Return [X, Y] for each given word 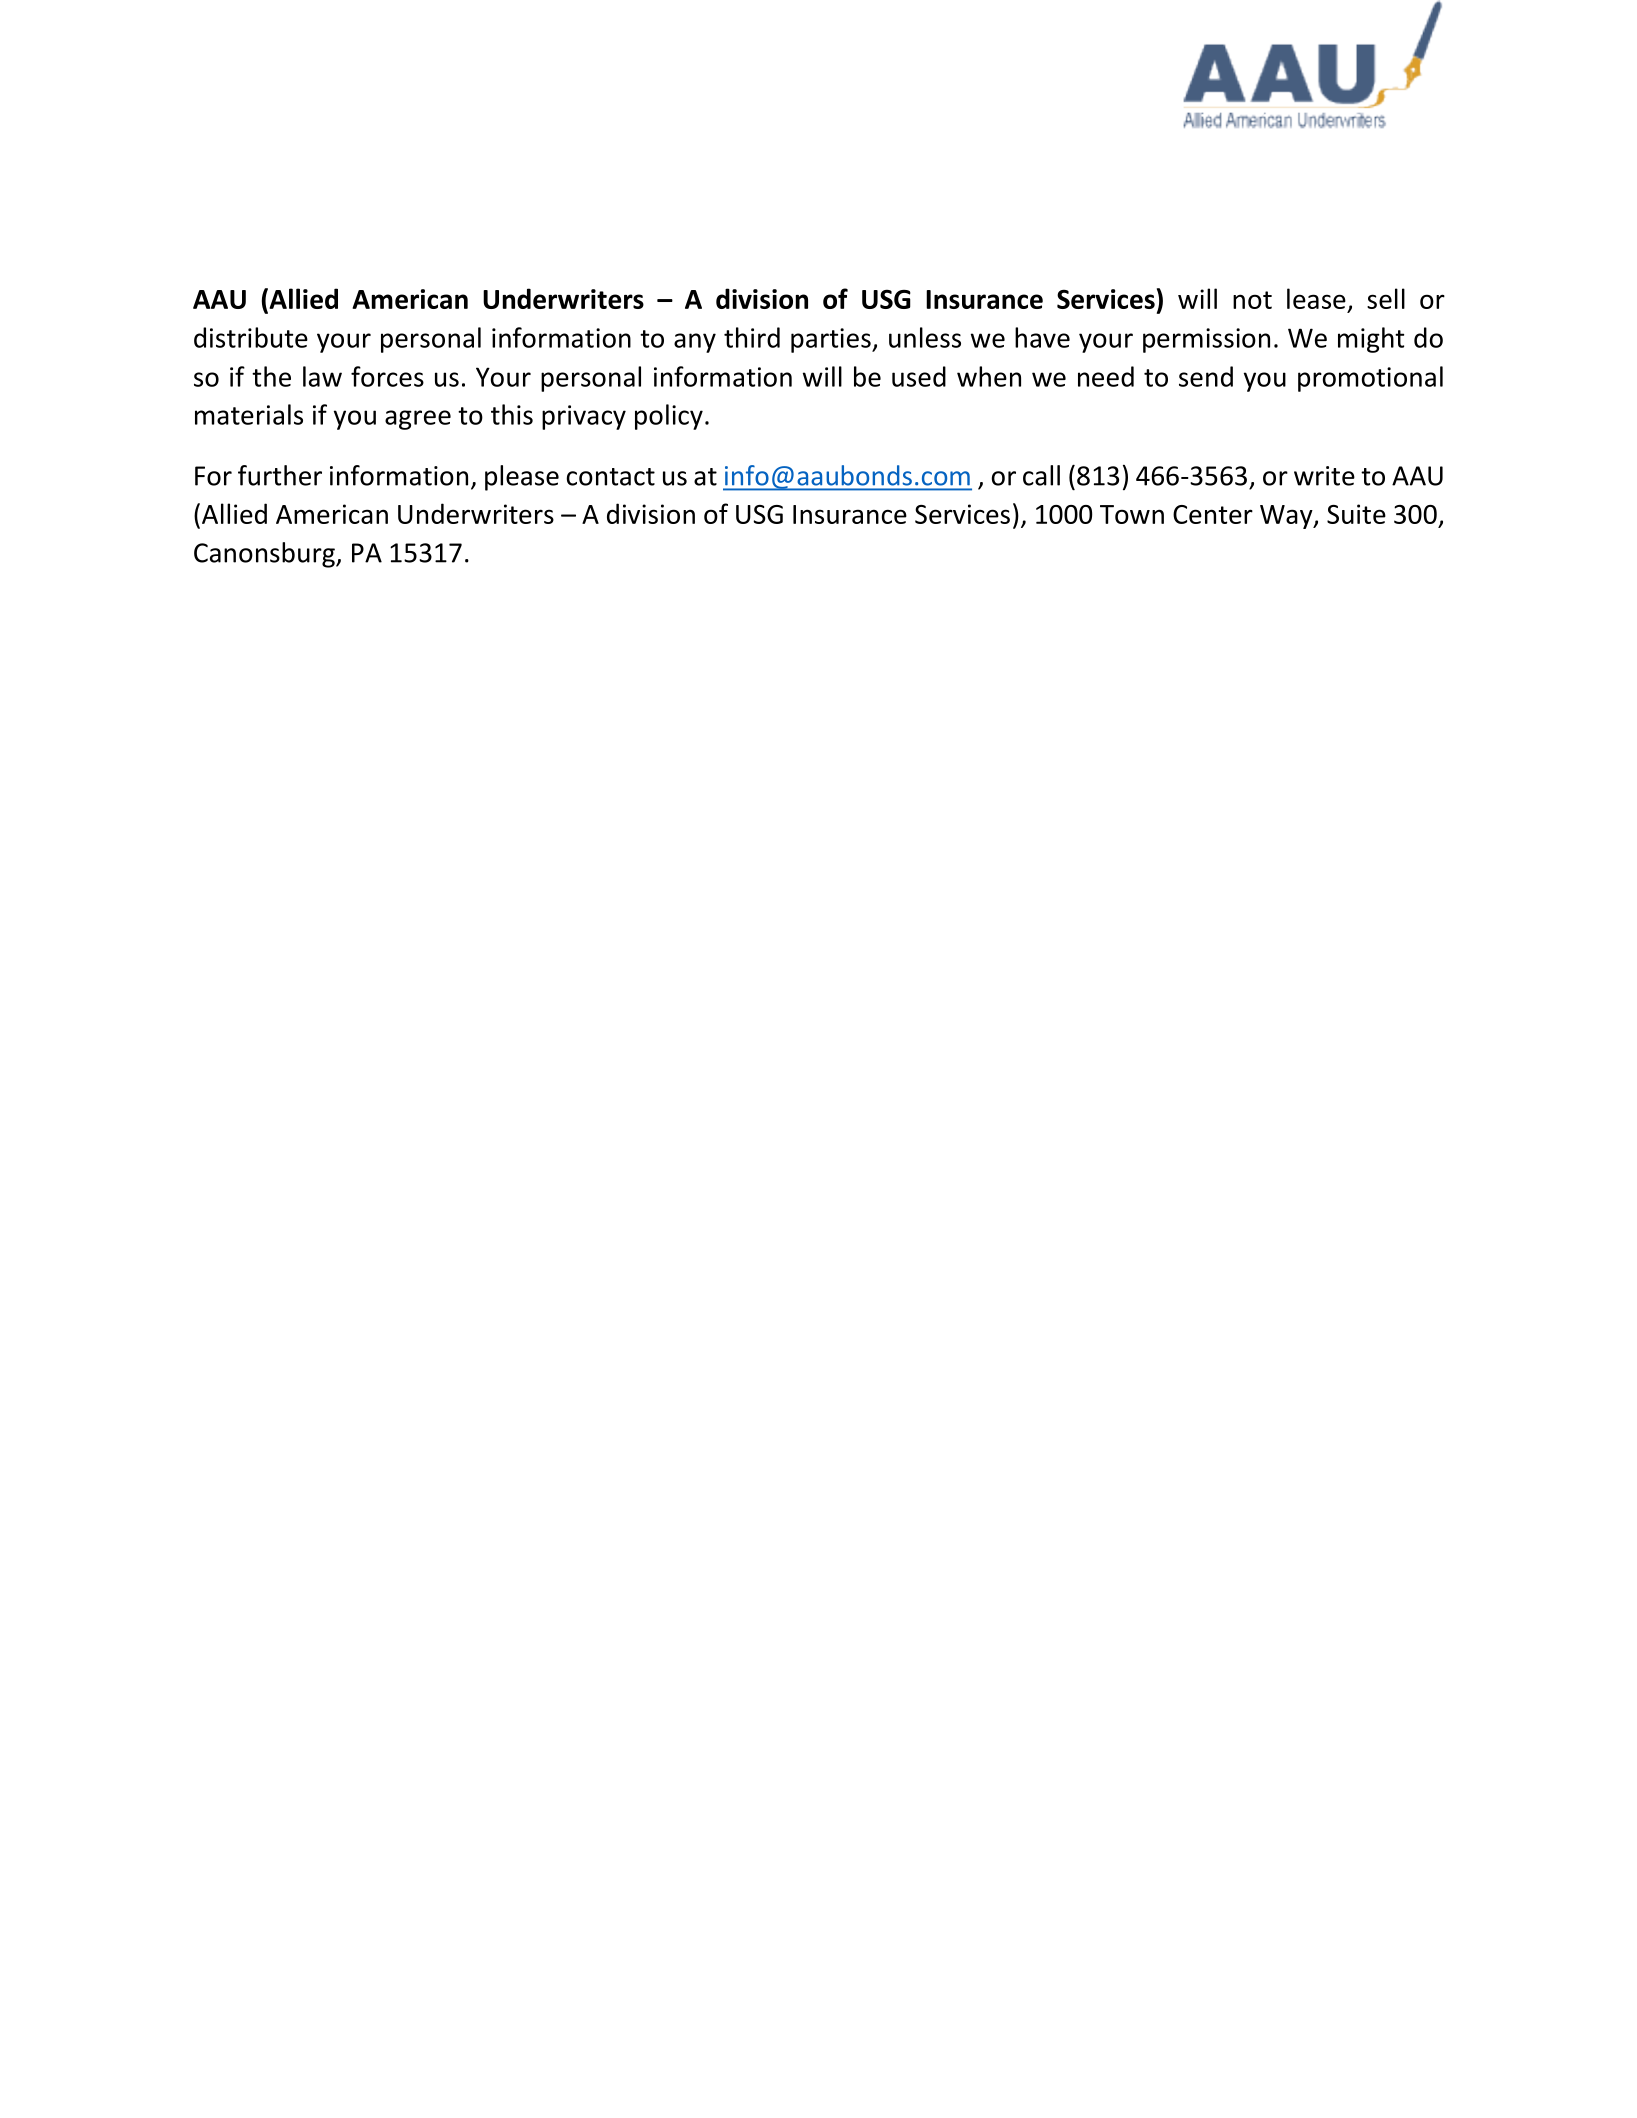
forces [387, 376]
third [752, 337]
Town [1132, 514]
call [1041, 475]
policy [669, 417]
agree [418, 420]
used [919, 376]
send [1206, 376]
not [1252, 300]
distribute [251, 337]
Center [1213, 514]
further [280, 475]
